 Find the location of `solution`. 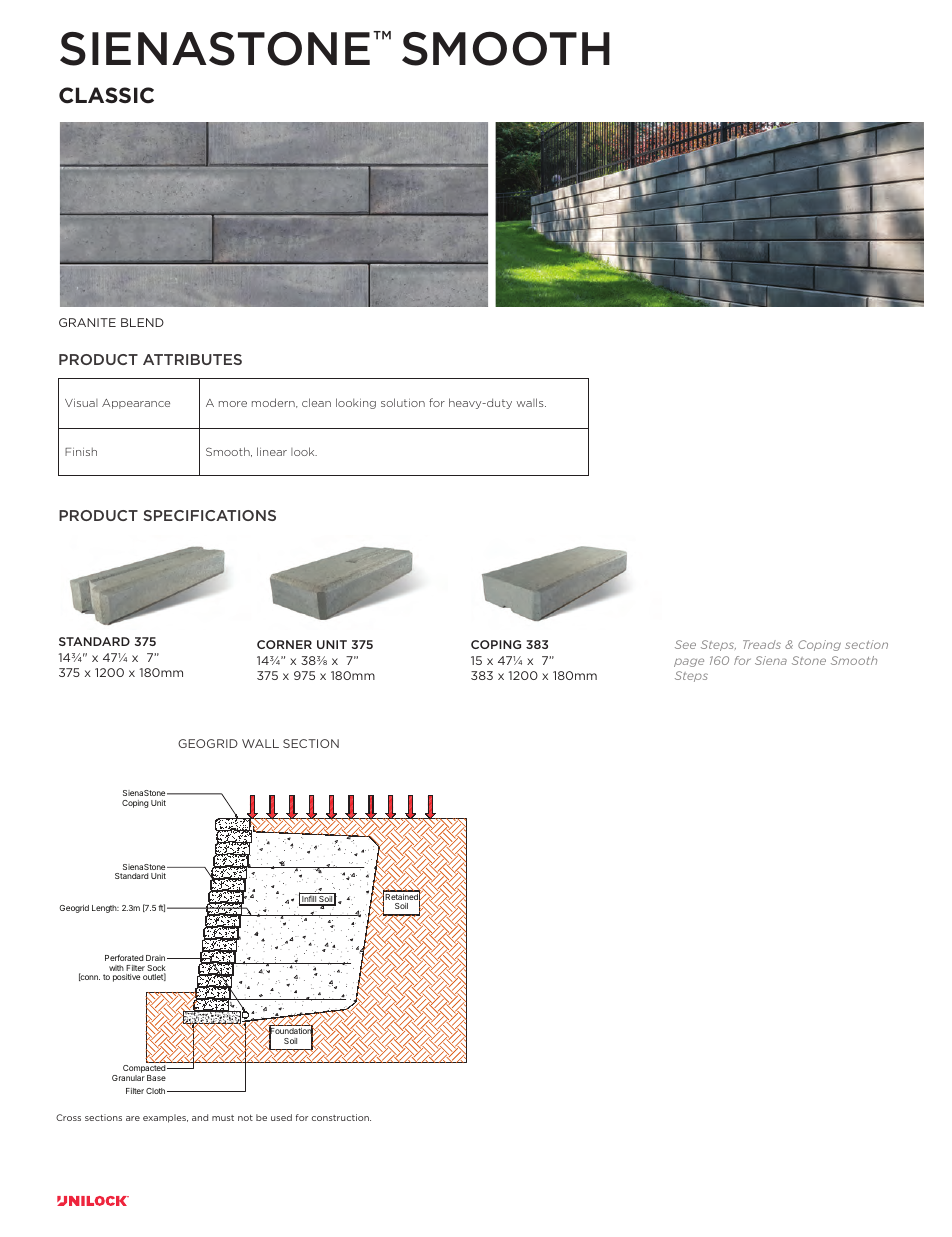

solution is located at coordinates (403, 402).
